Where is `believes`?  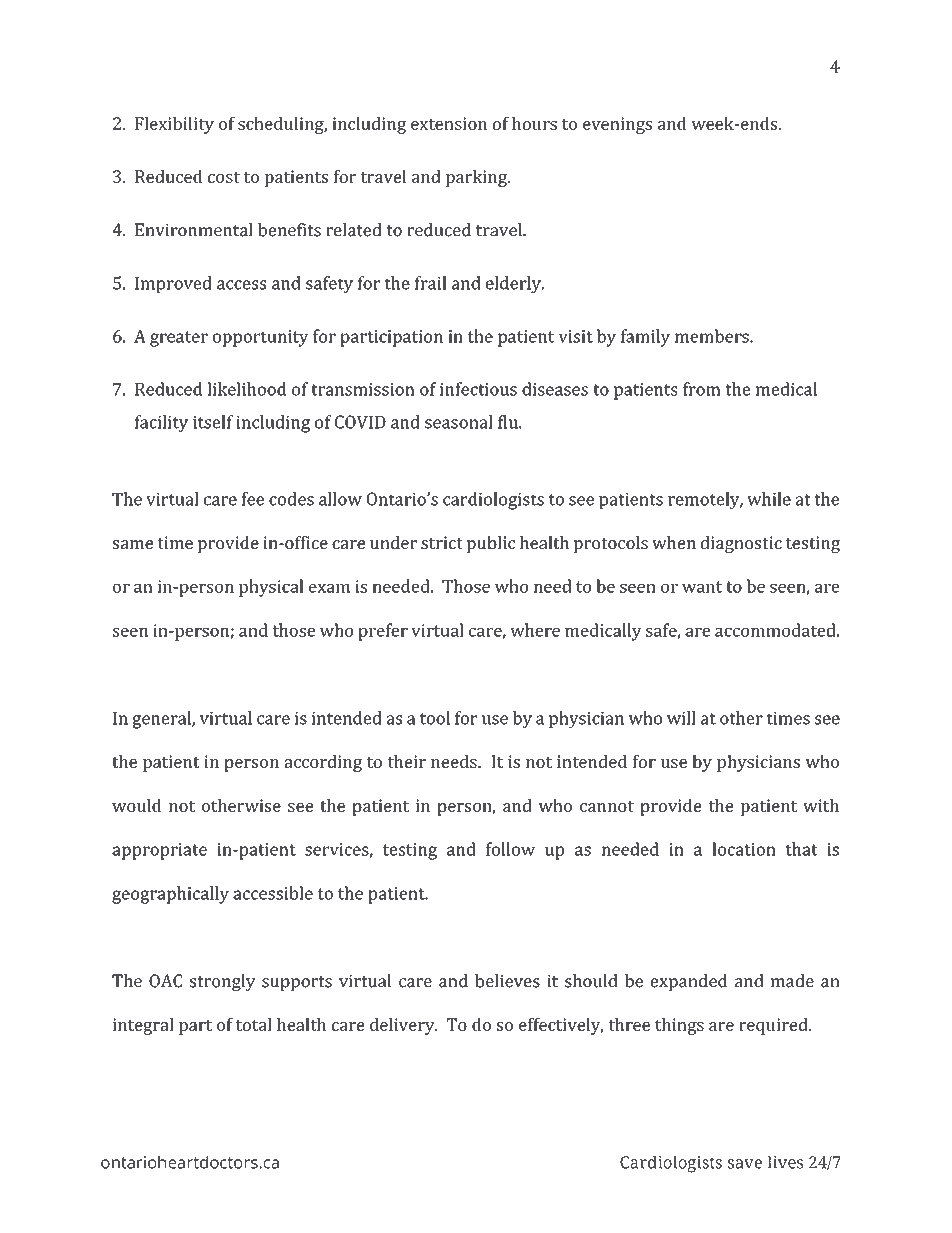 believes is located at coordinates (507, 981).
